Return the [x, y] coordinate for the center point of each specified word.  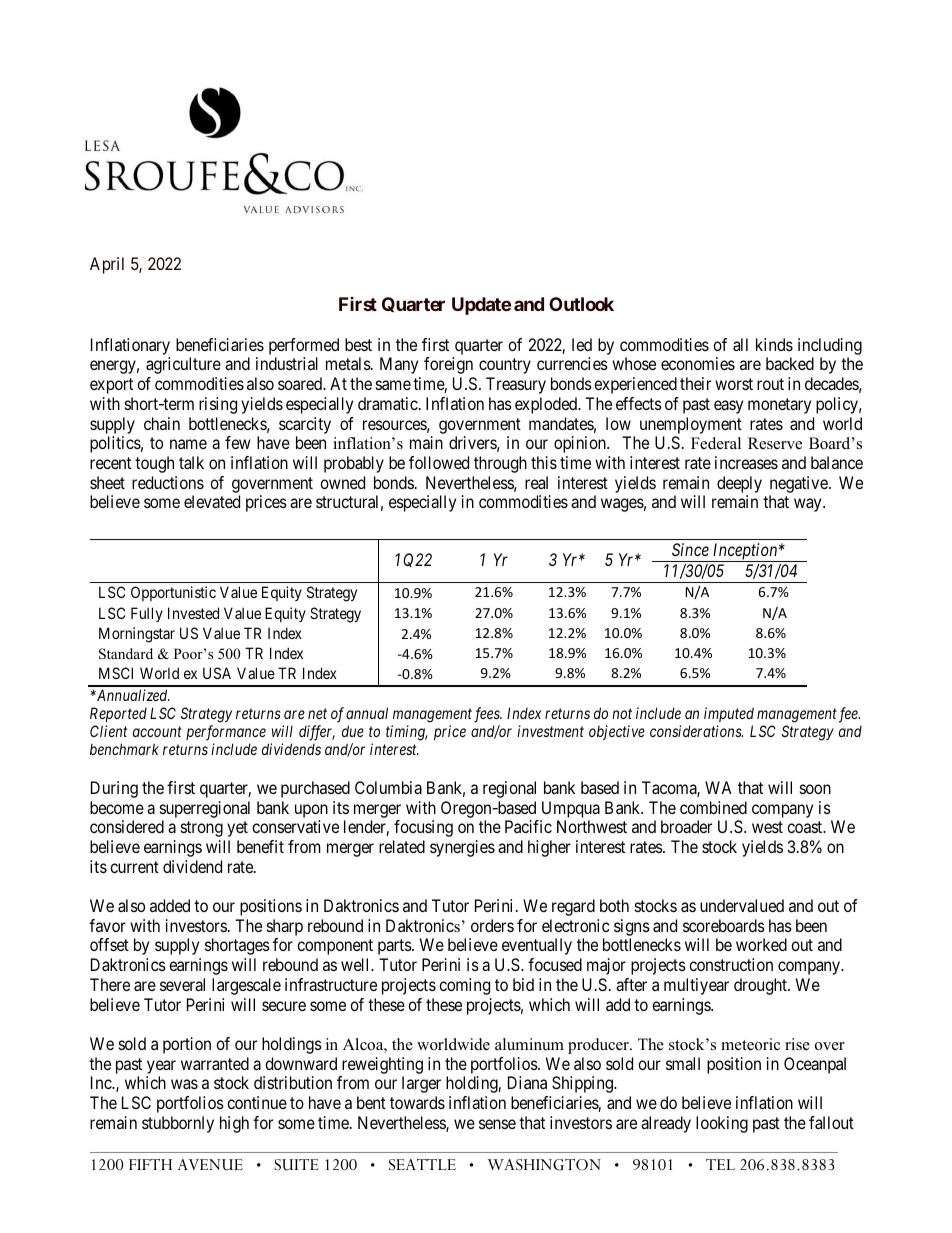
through [500, 464]
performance [226, 733]
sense [497, 1124]
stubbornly [178, 1124]
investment [550, 731]
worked [761, 944]
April [107, 265]
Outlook [581, 304]
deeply [739, 484]
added [170, 905]
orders [492, 925]
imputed [729, 714]
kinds [774, 344]
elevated [212, 501]
